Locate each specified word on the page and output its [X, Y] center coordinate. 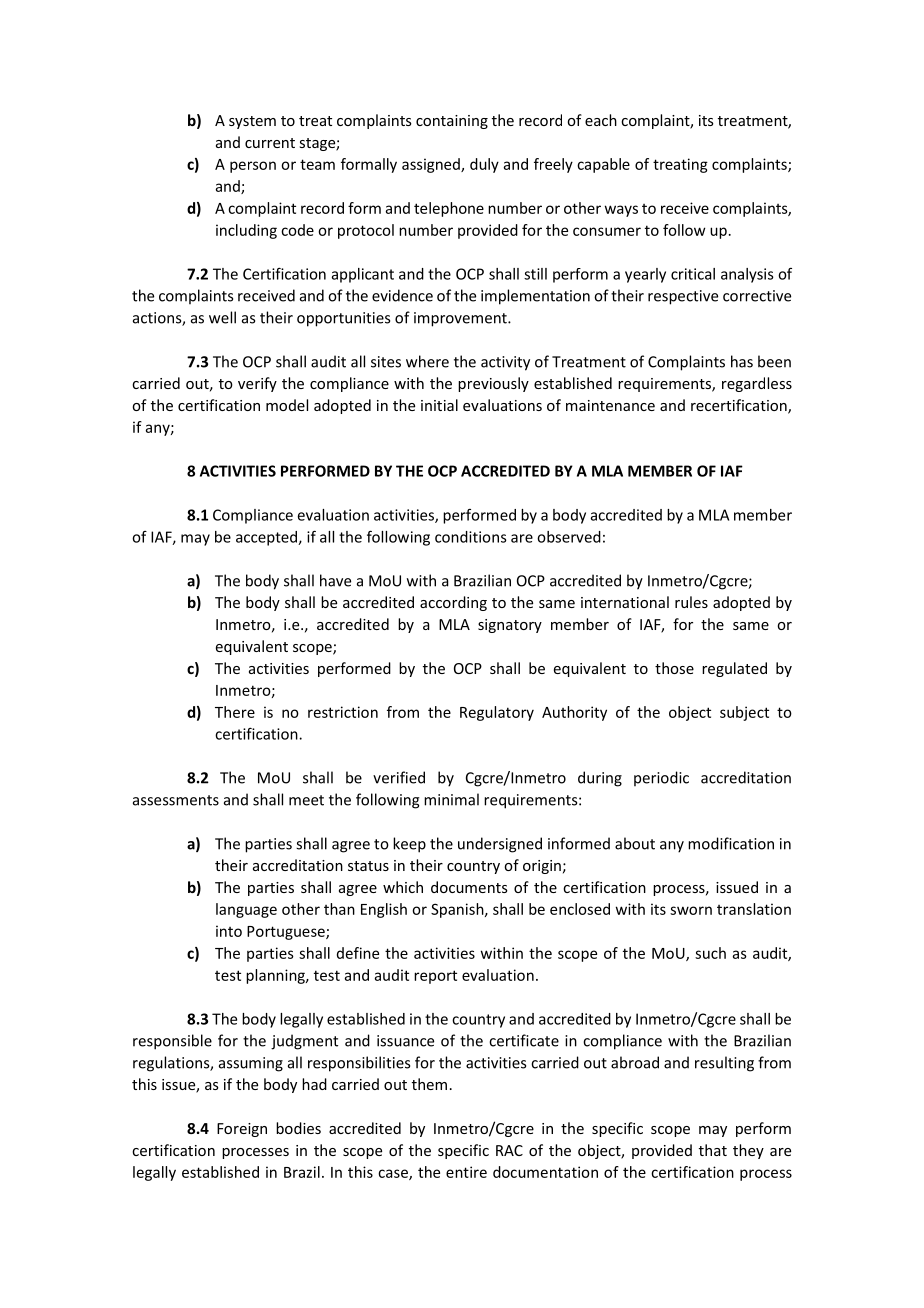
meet [306, 800]
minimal [451, 799]
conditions [471, 537]
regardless [757, 384]
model [287, 405]
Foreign [242, 1130]
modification [731, 843]
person [253, 167]
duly [484, 165]
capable [603, 165]
